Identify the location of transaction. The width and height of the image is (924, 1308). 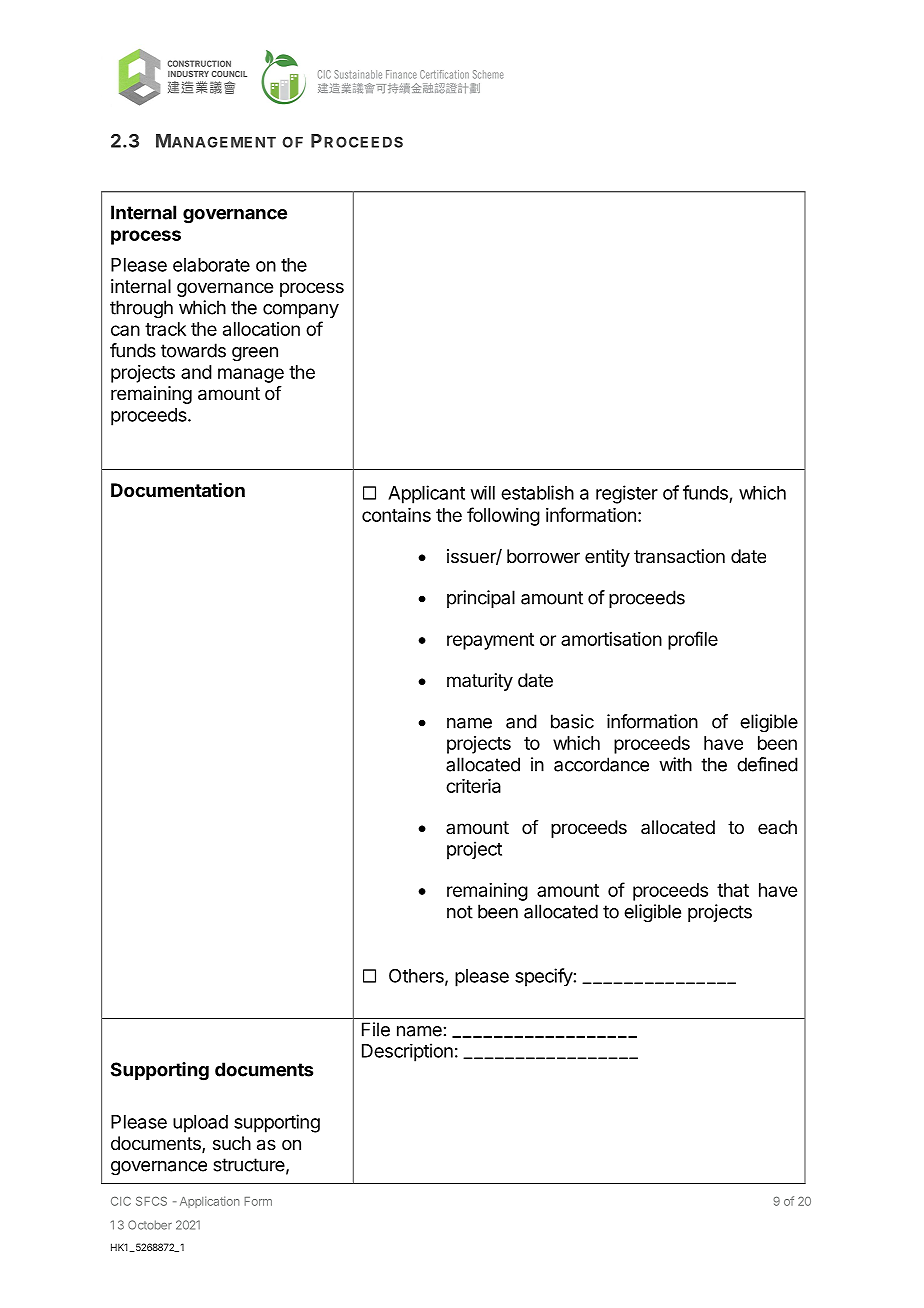
(679, 556).
